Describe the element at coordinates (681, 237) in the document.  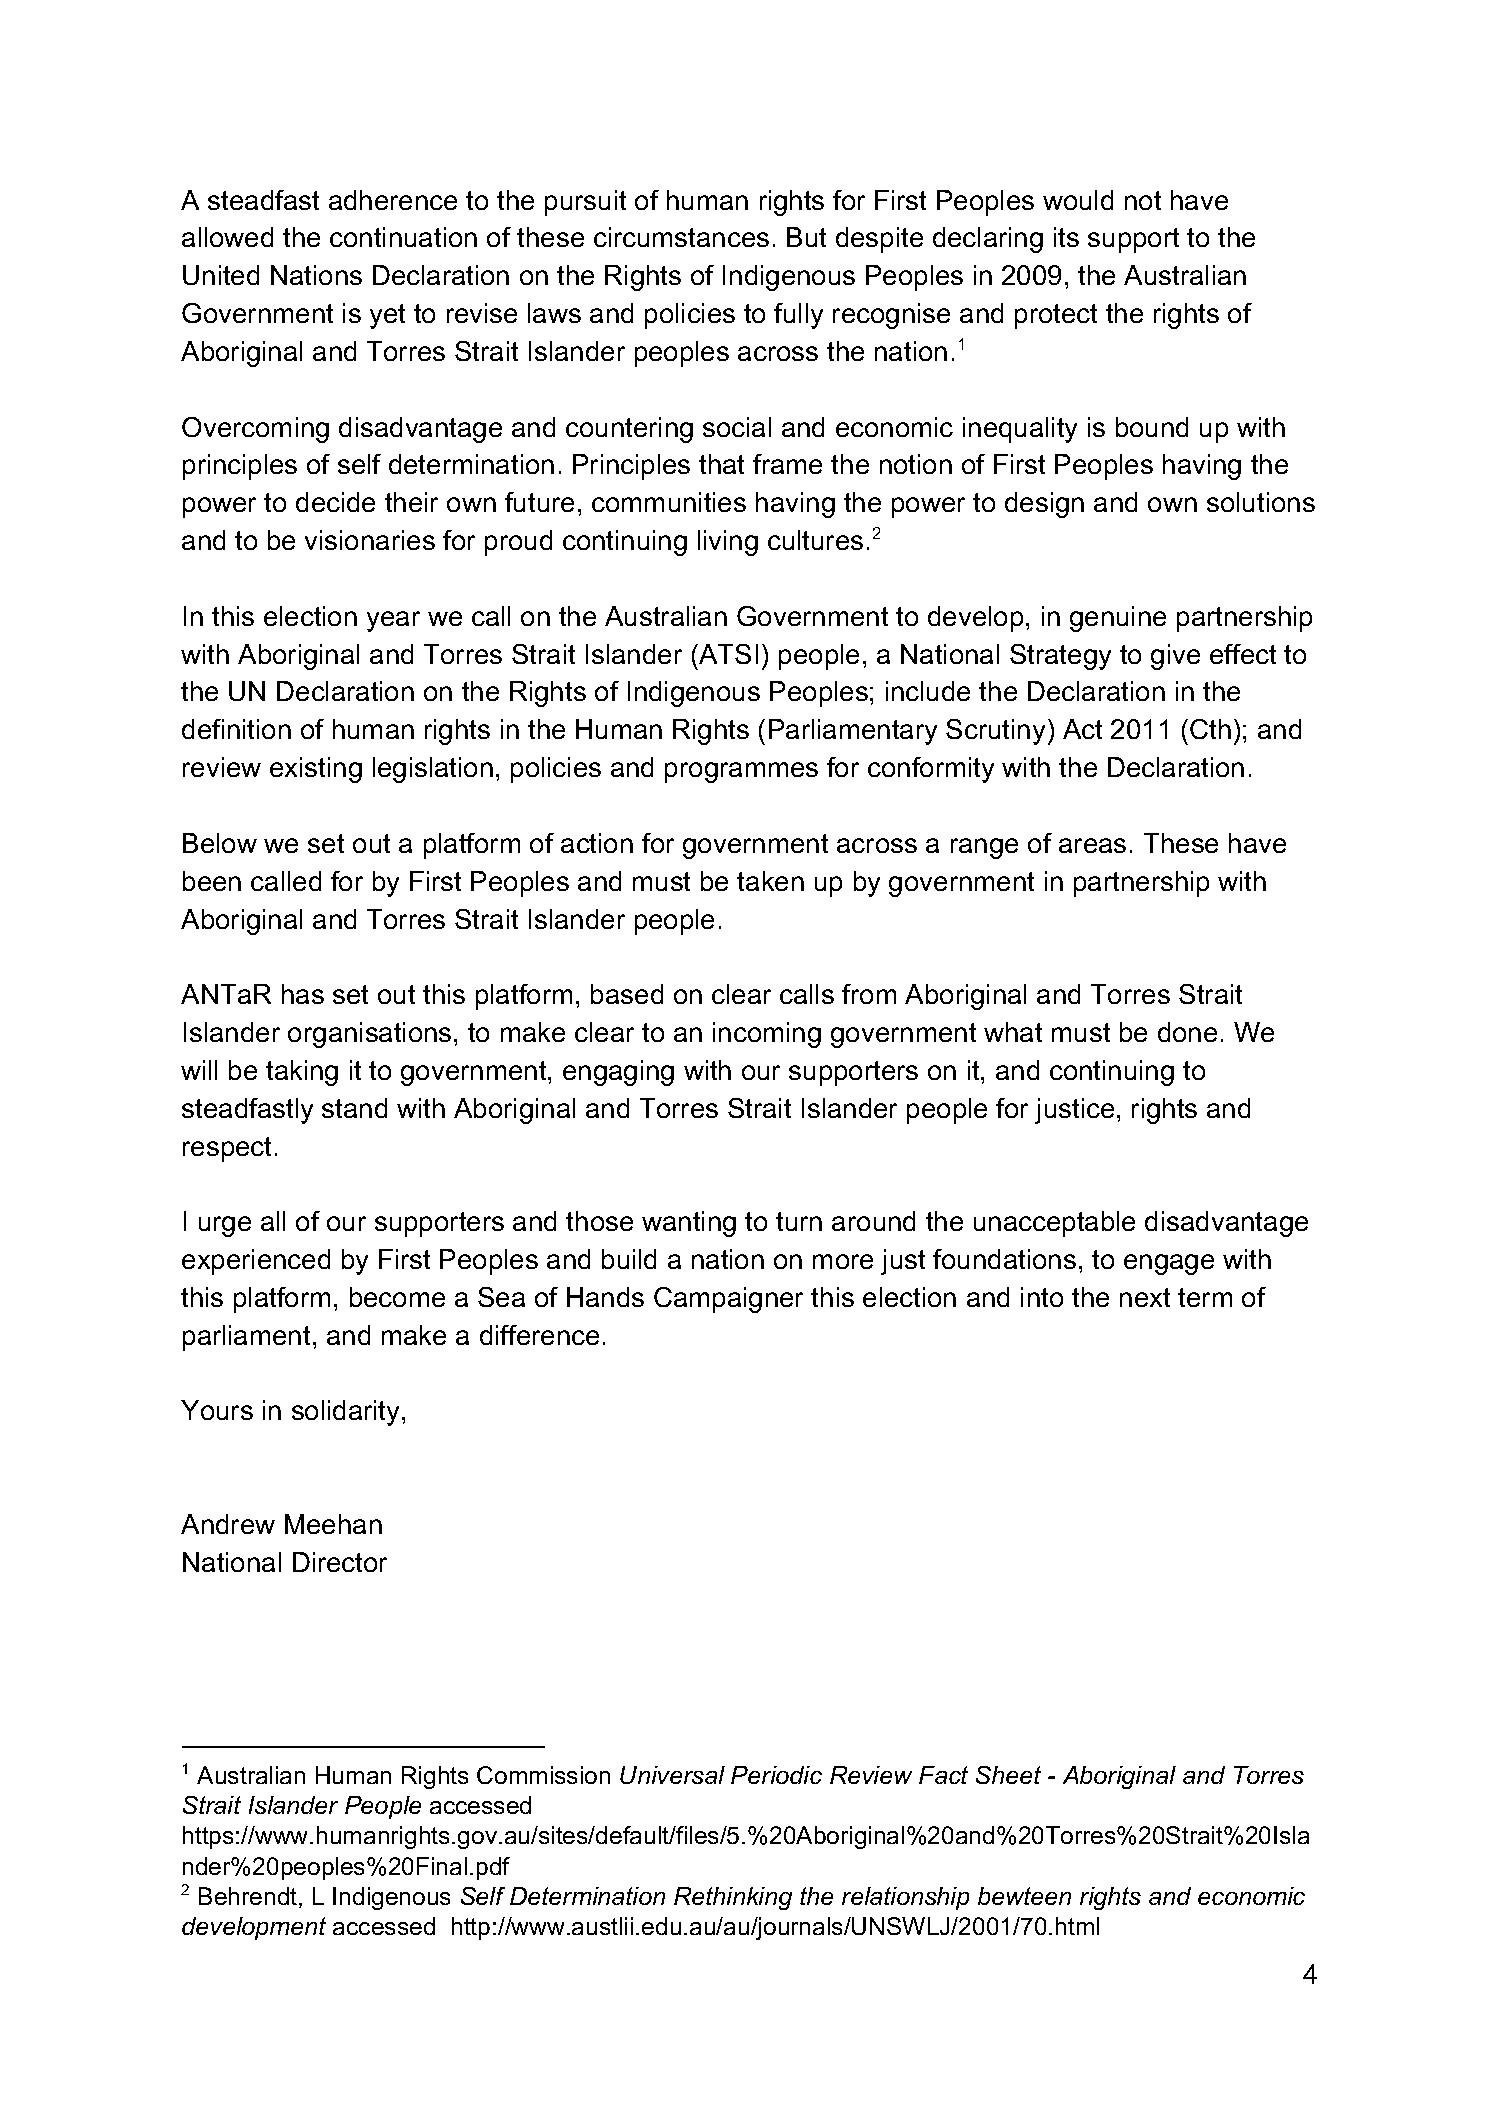
I see `circumstances` at that location.
